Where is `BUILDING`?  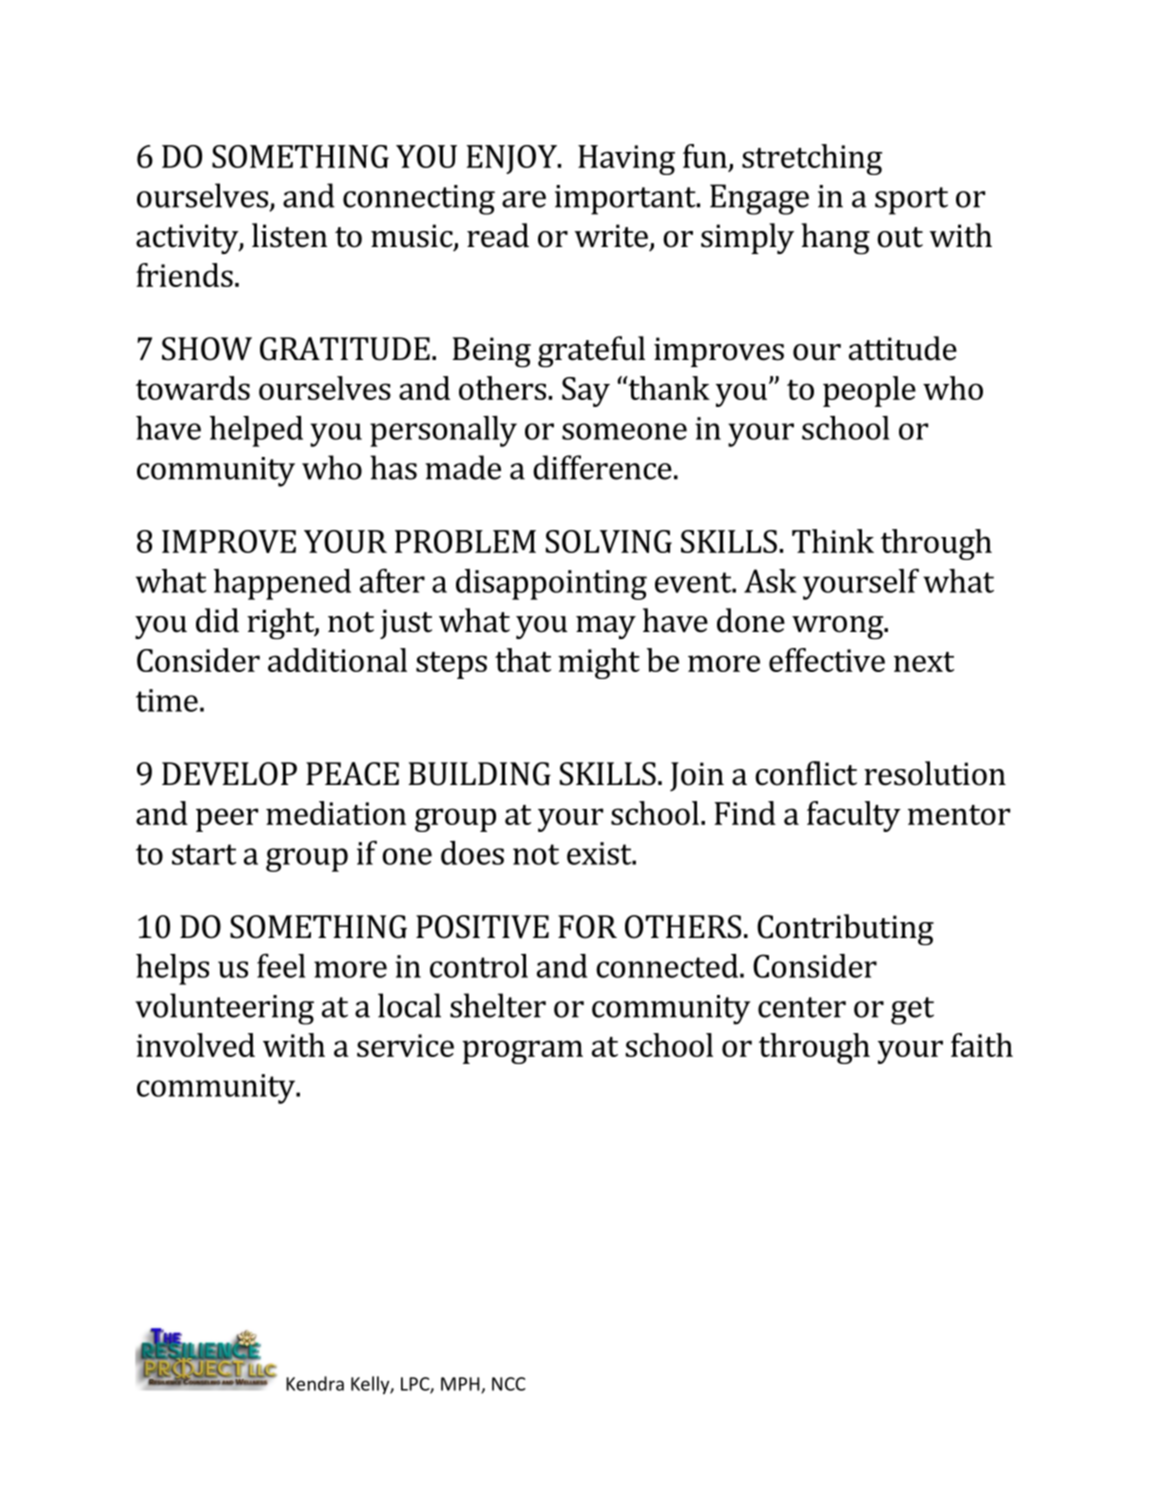
BUILDING is located at coordinates (479, 774).
